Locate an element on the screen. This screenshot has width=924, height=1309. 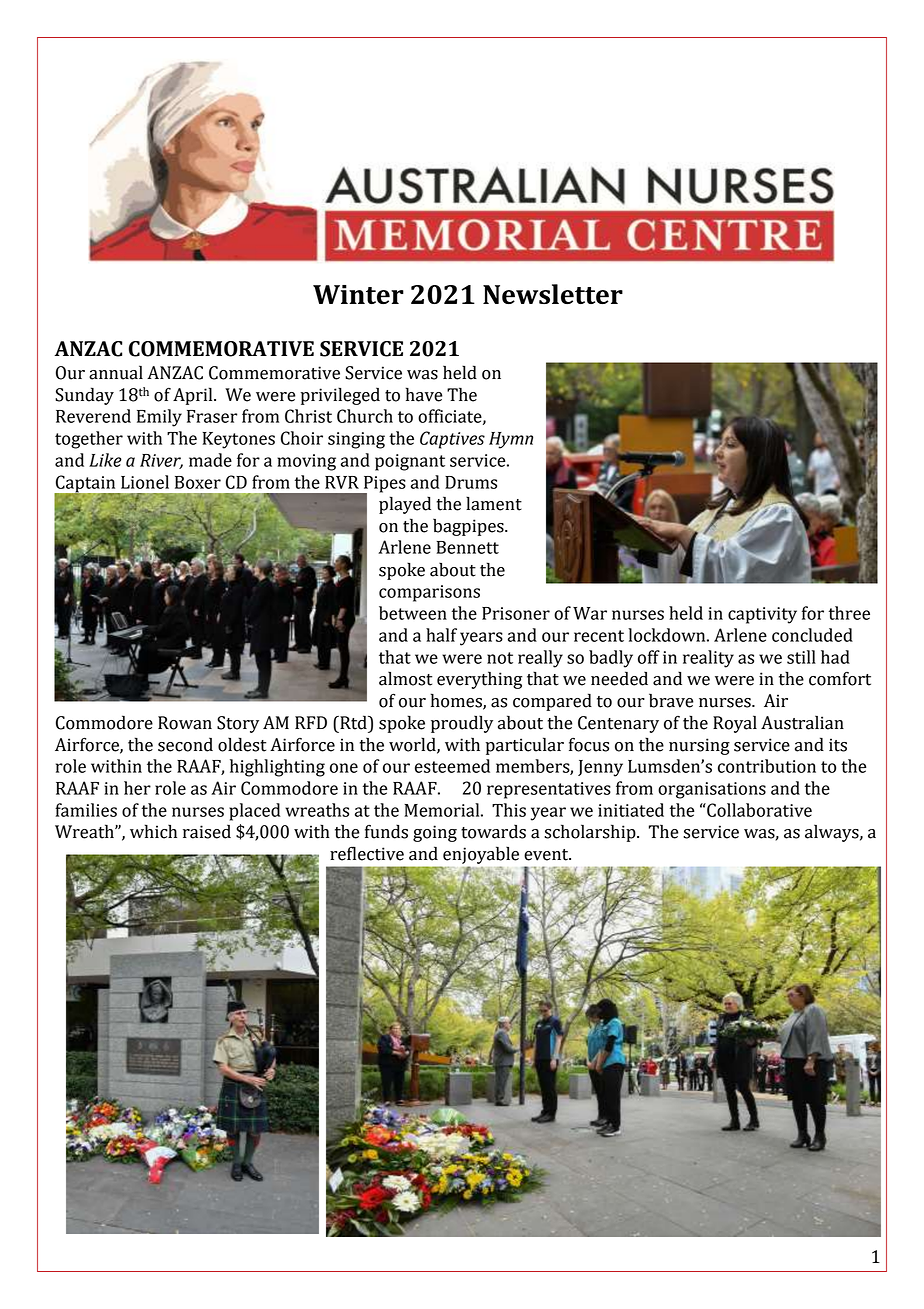
annual is located at coordinates (116, 372).
